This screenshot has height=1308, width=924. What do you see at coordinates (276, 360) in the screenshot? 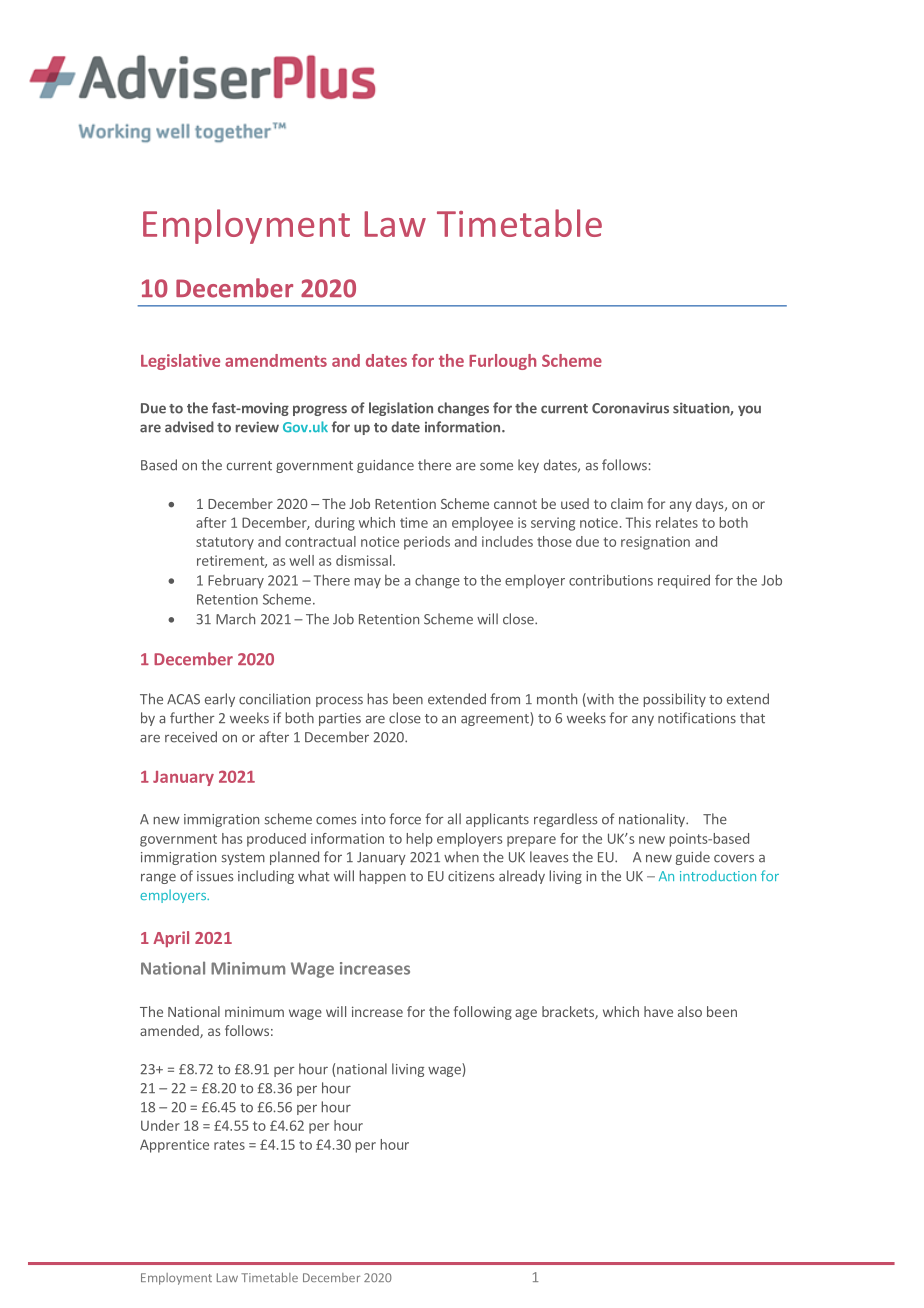
I see `amendments` at bounding box center [276, 360].
